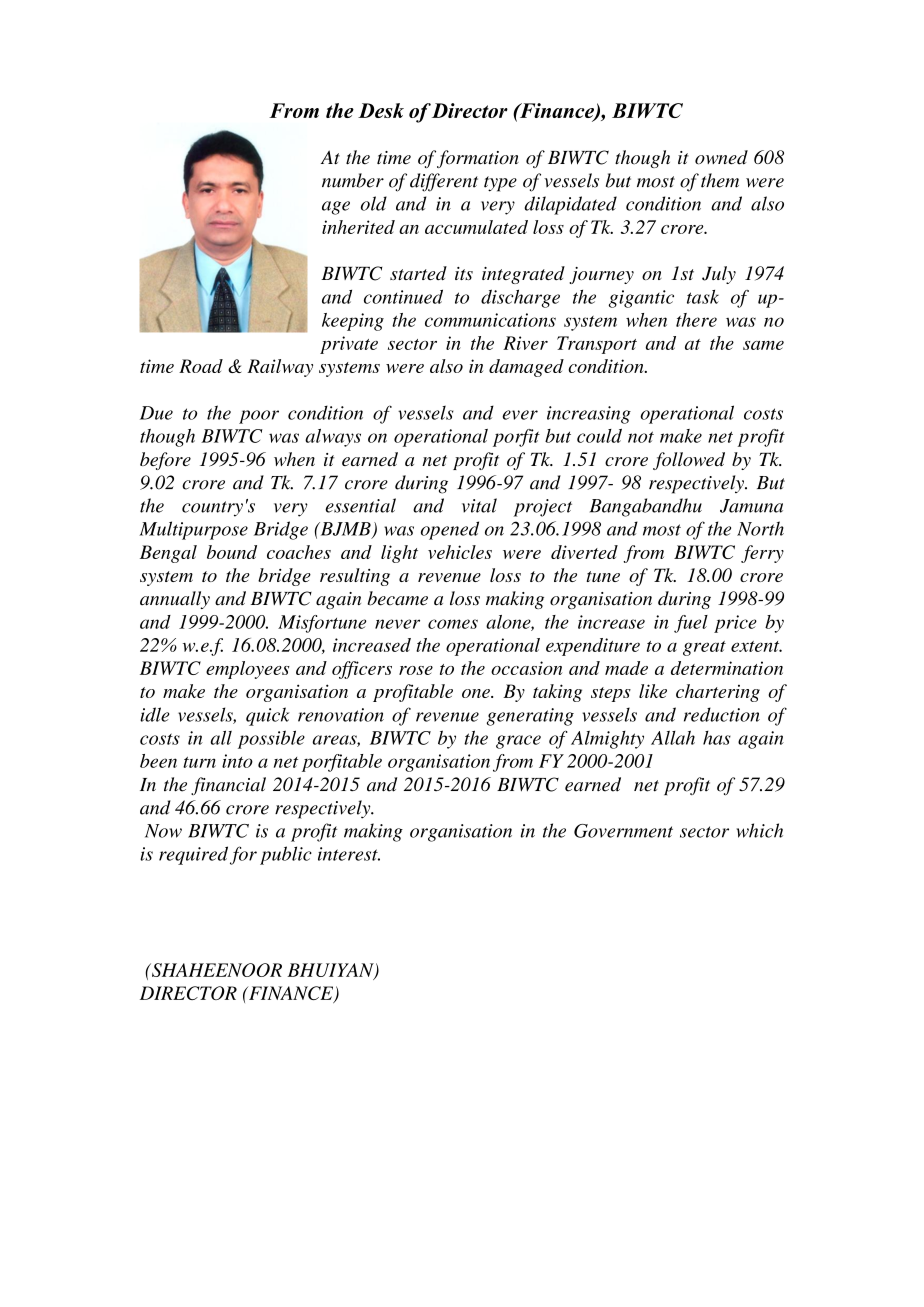  What do you see at coordinates (689, 461) in the image?
I see `followed` at bounding box center [689, 461].
